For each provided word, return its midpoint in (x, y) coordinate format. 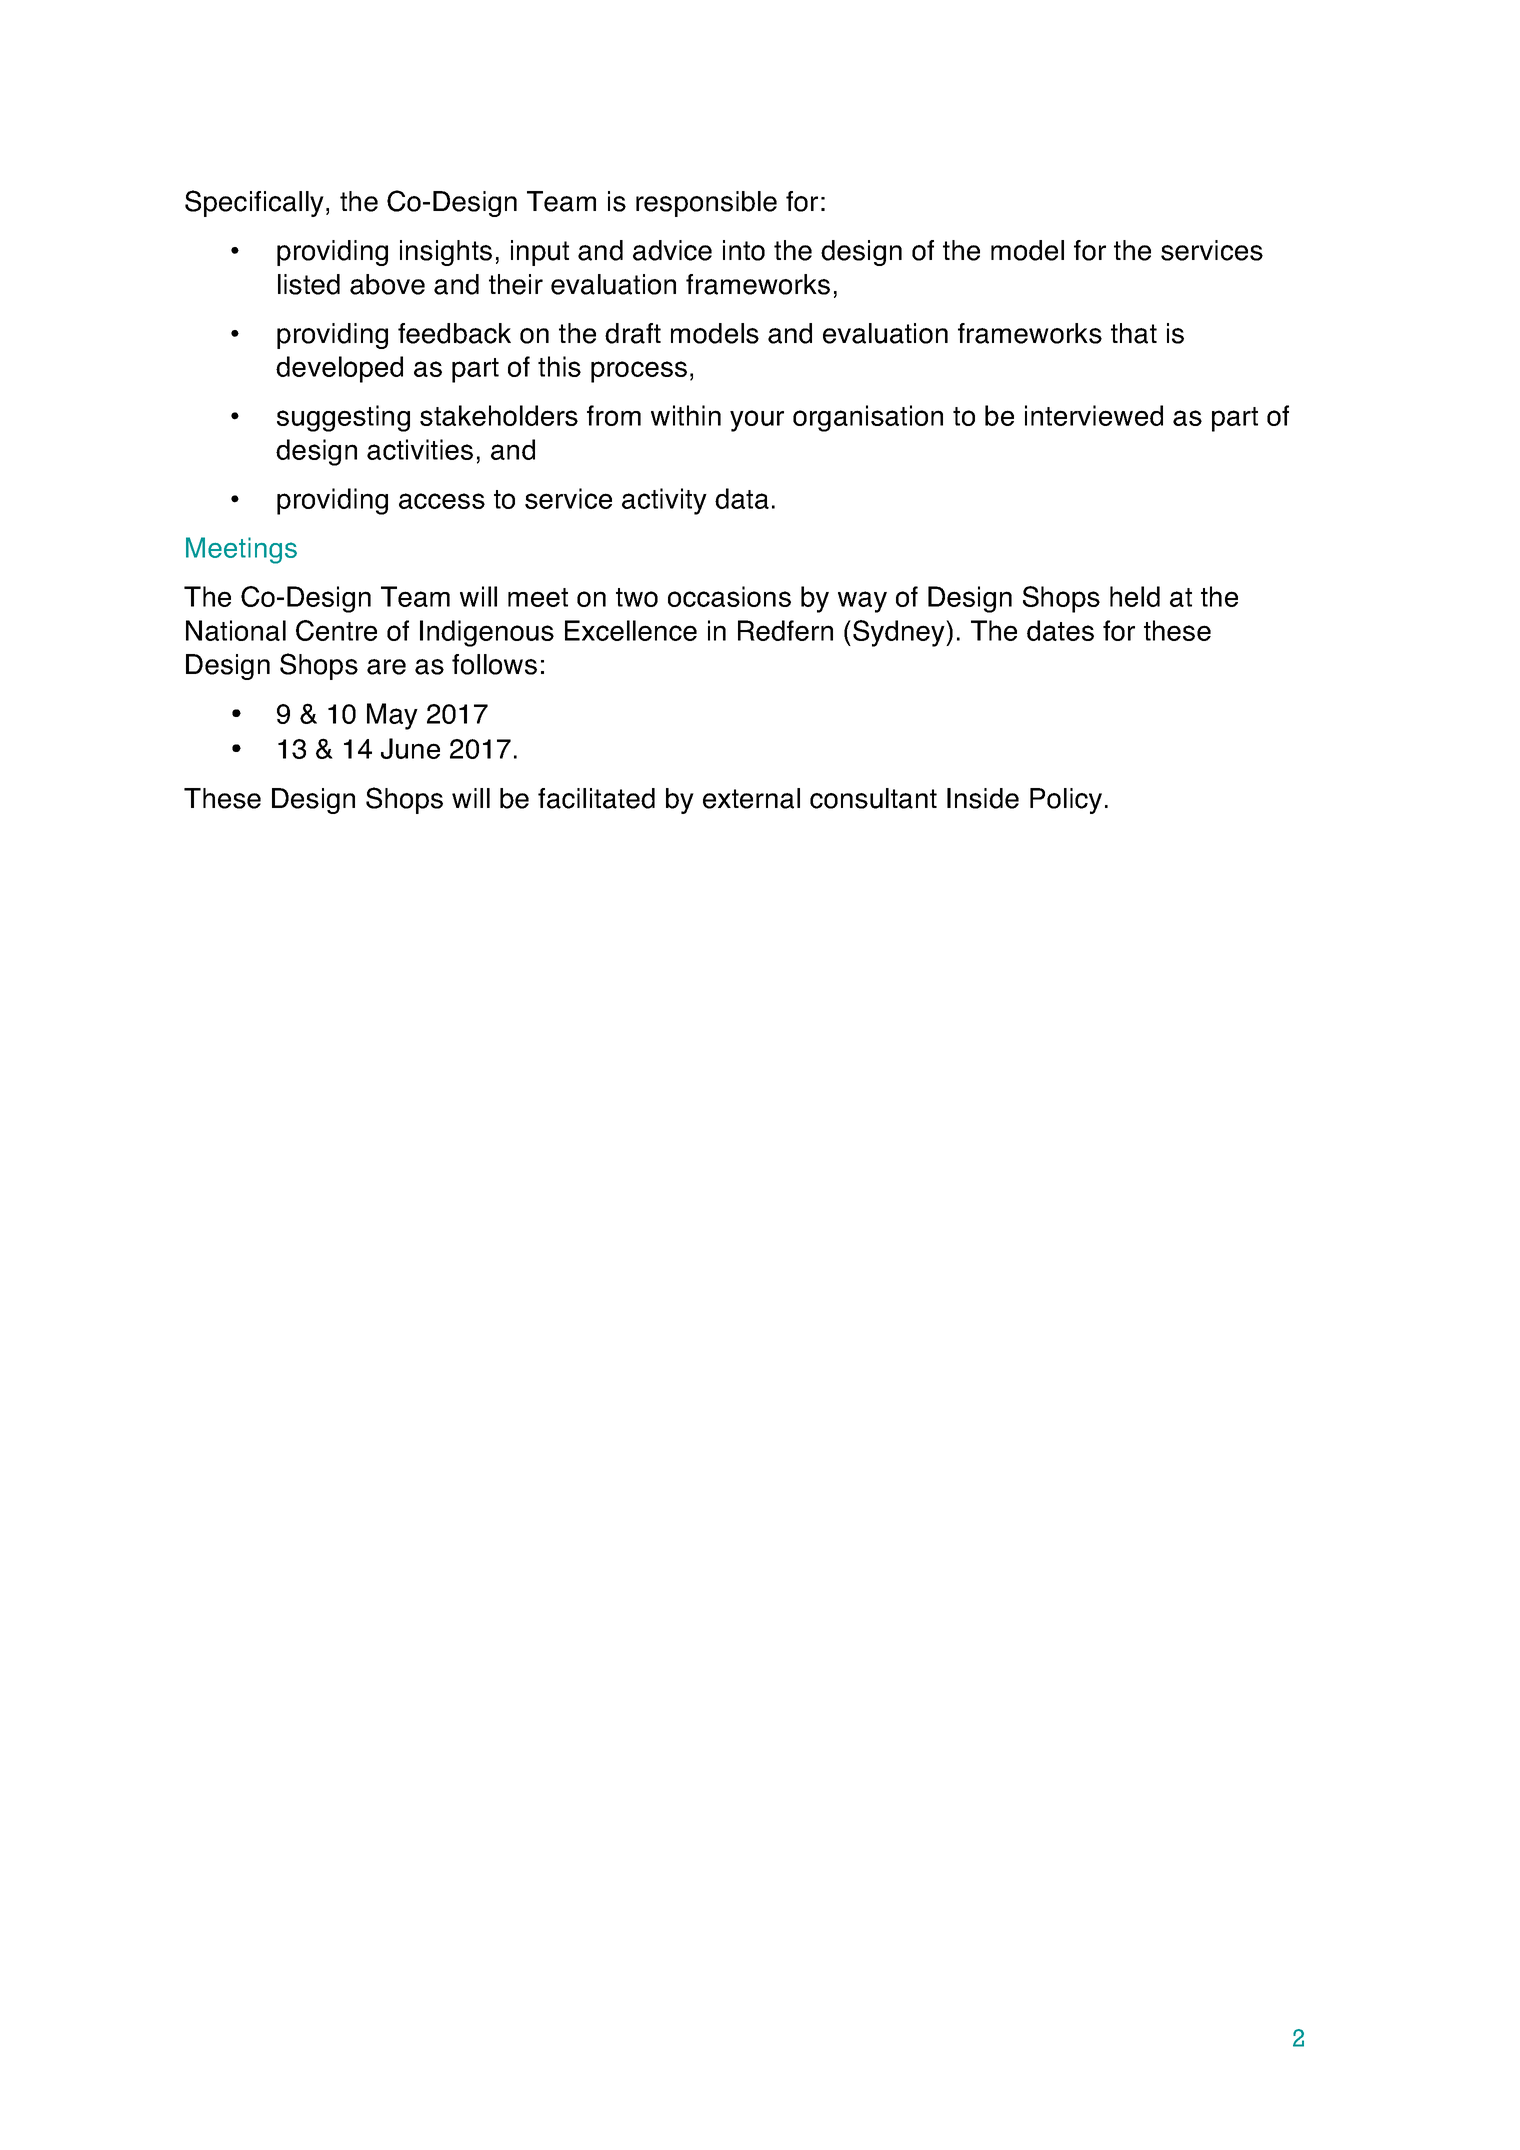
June (410, 748)
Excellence (631, 630)
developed (339, 369)
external (751, 798)
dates (1060, 630)
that (1134, 333)
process (639, 372)
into (744, 250)
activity (664, 501)
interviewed (1094, 415)
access (442, 501)
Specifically (254, 203)
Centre (336, 630)
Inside (983, 798)
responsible (706, 204)
